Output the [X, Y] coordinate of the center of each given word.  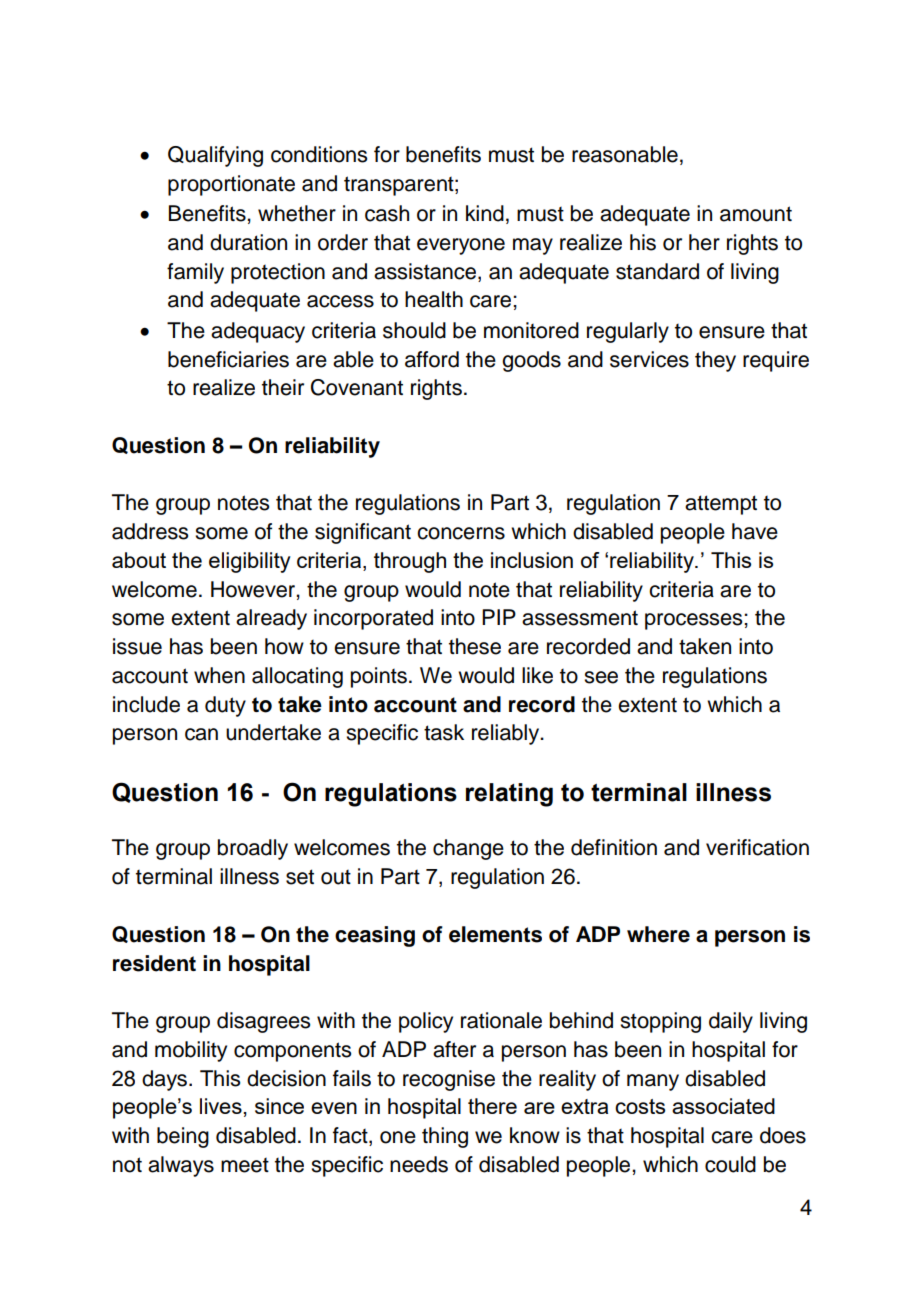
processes [695, 621]
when [219, 675]
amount [756, 214]
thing [445, 1137]
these [475, 646]
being [183, 1137]
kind [485, 213]
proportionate [231, 185]
